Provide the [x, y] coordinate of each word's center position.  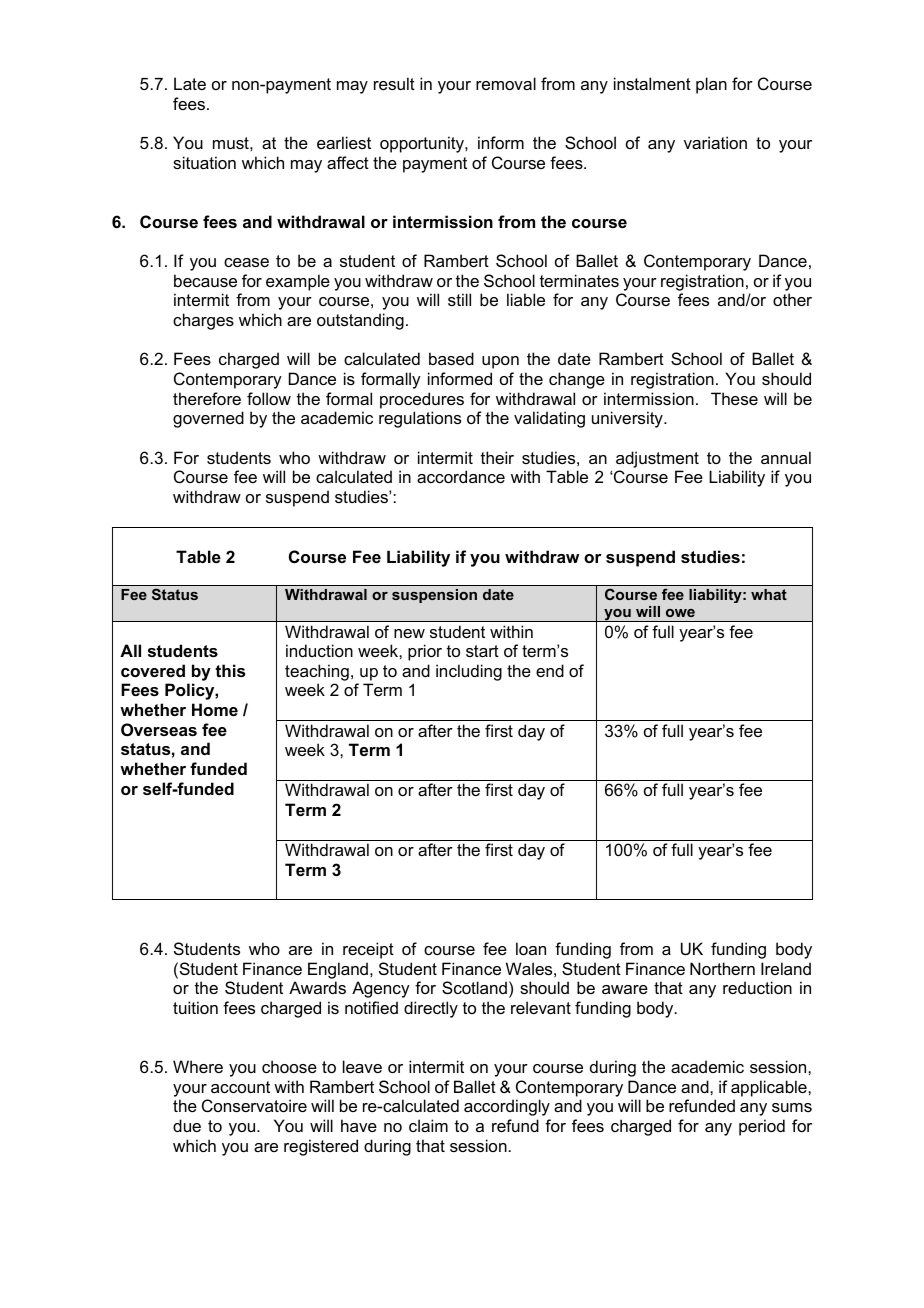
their [497, 457]
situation [204, 162]
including [469, 672]
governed [208, 419]
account [240, 1087]
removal [506, 83]
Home [215, 709]
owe [680, 613]
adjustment [657, 459]
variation [715, 142]
